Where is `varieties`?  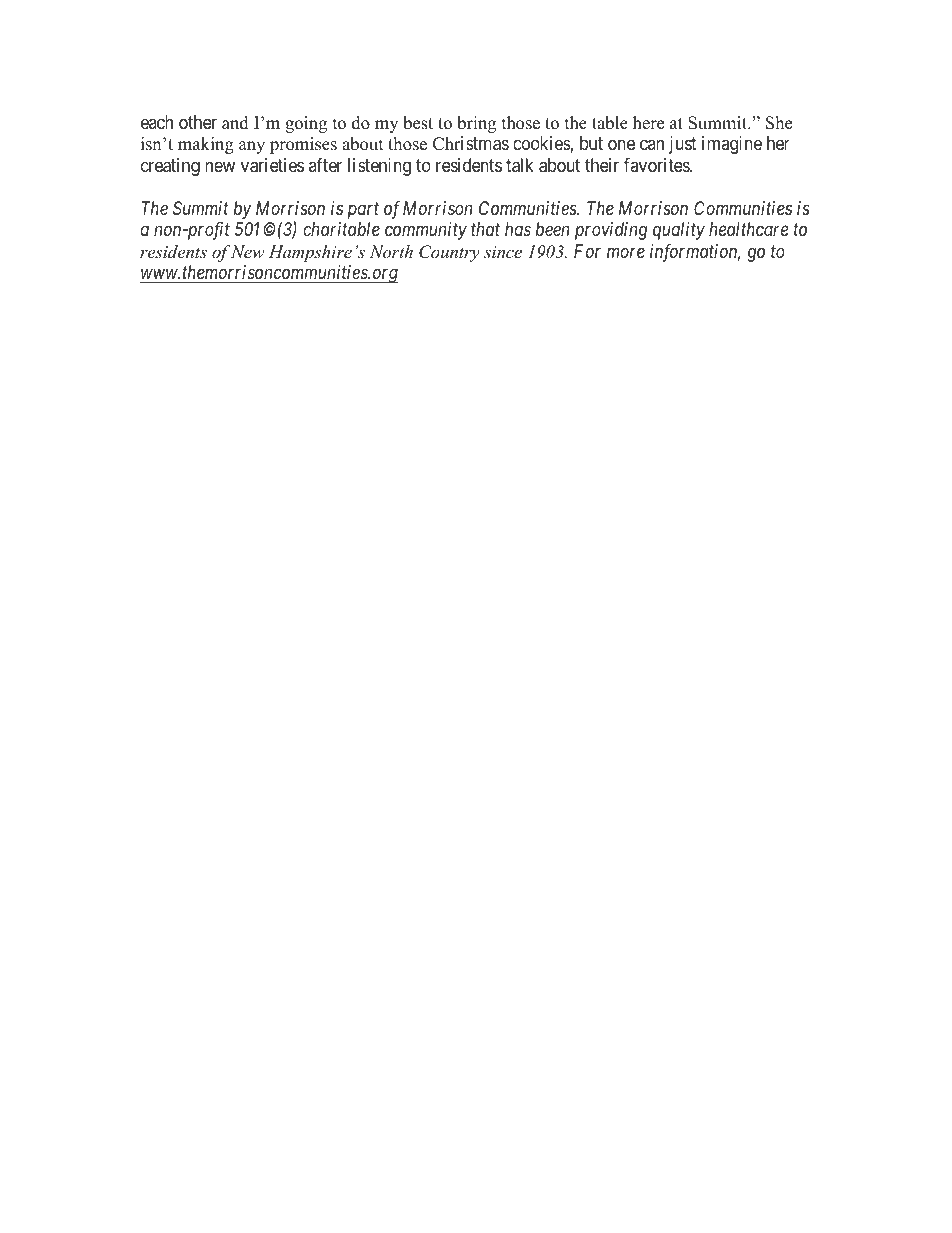
varieties is located at coordinates (272, 165).
